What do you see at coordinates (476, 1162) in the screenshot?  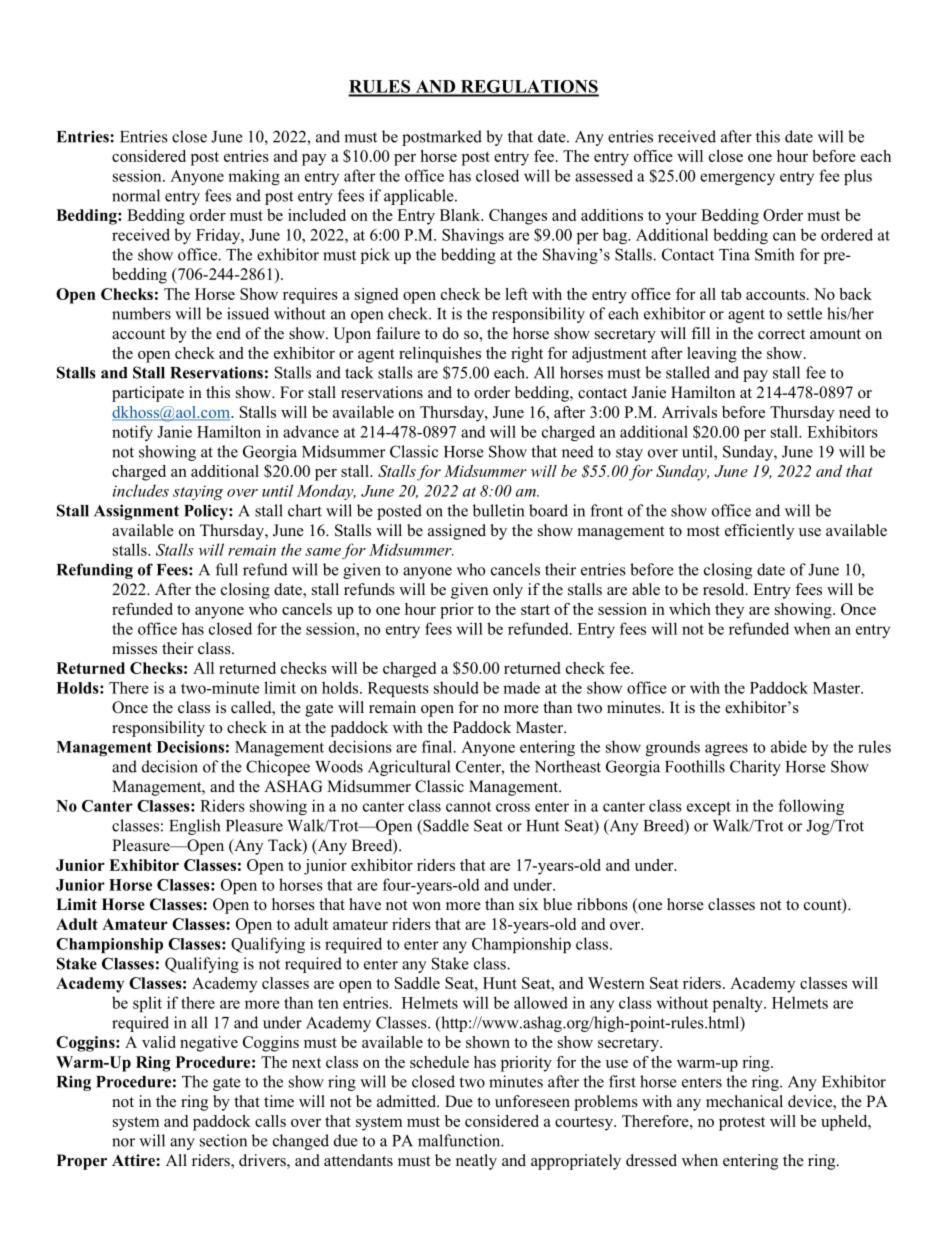 I see `neatly` at bounding box center [476, 1162].
